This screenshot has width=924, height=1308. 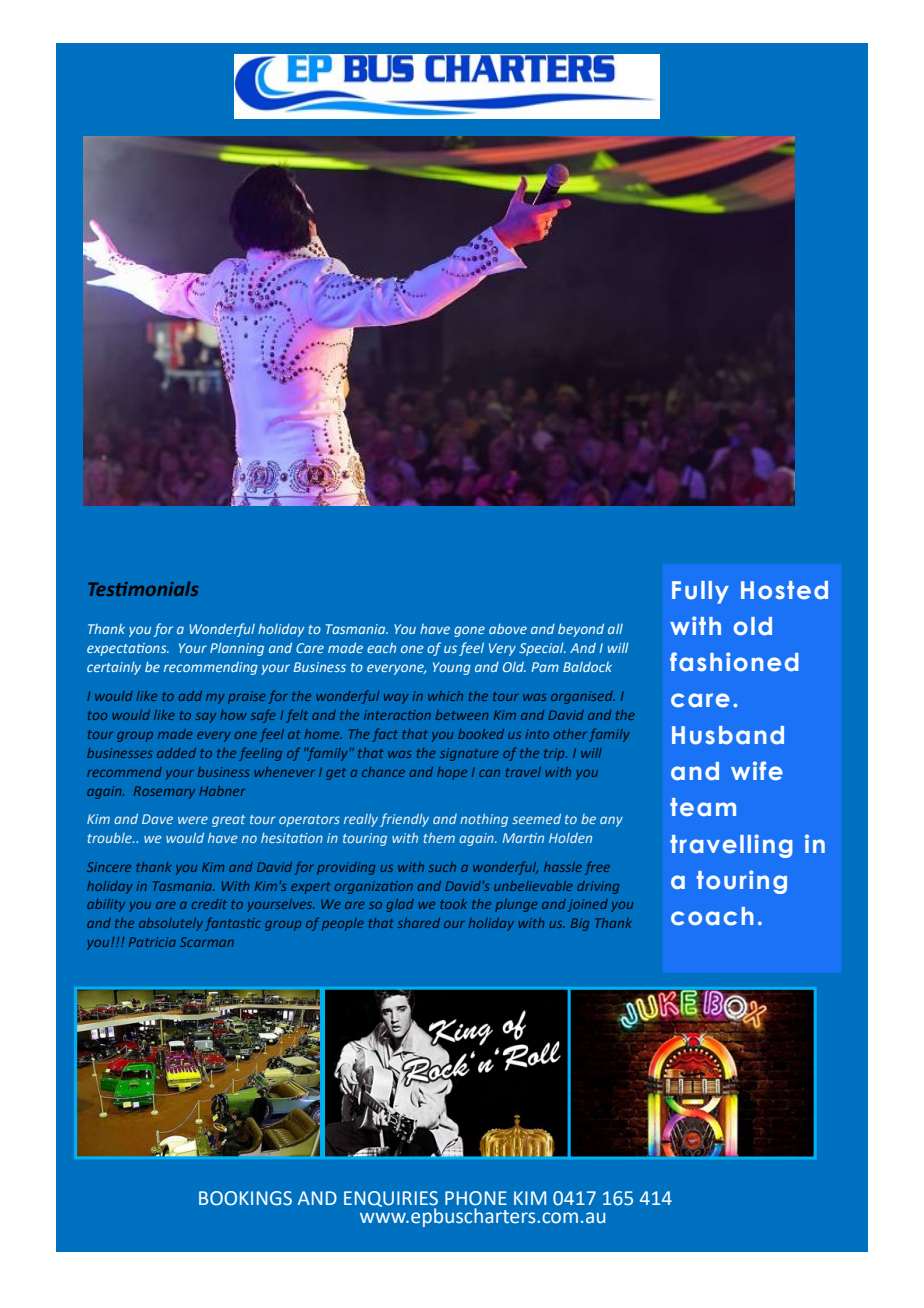 I want to click on BOOKINGS, so click(x=245, y=1198).
